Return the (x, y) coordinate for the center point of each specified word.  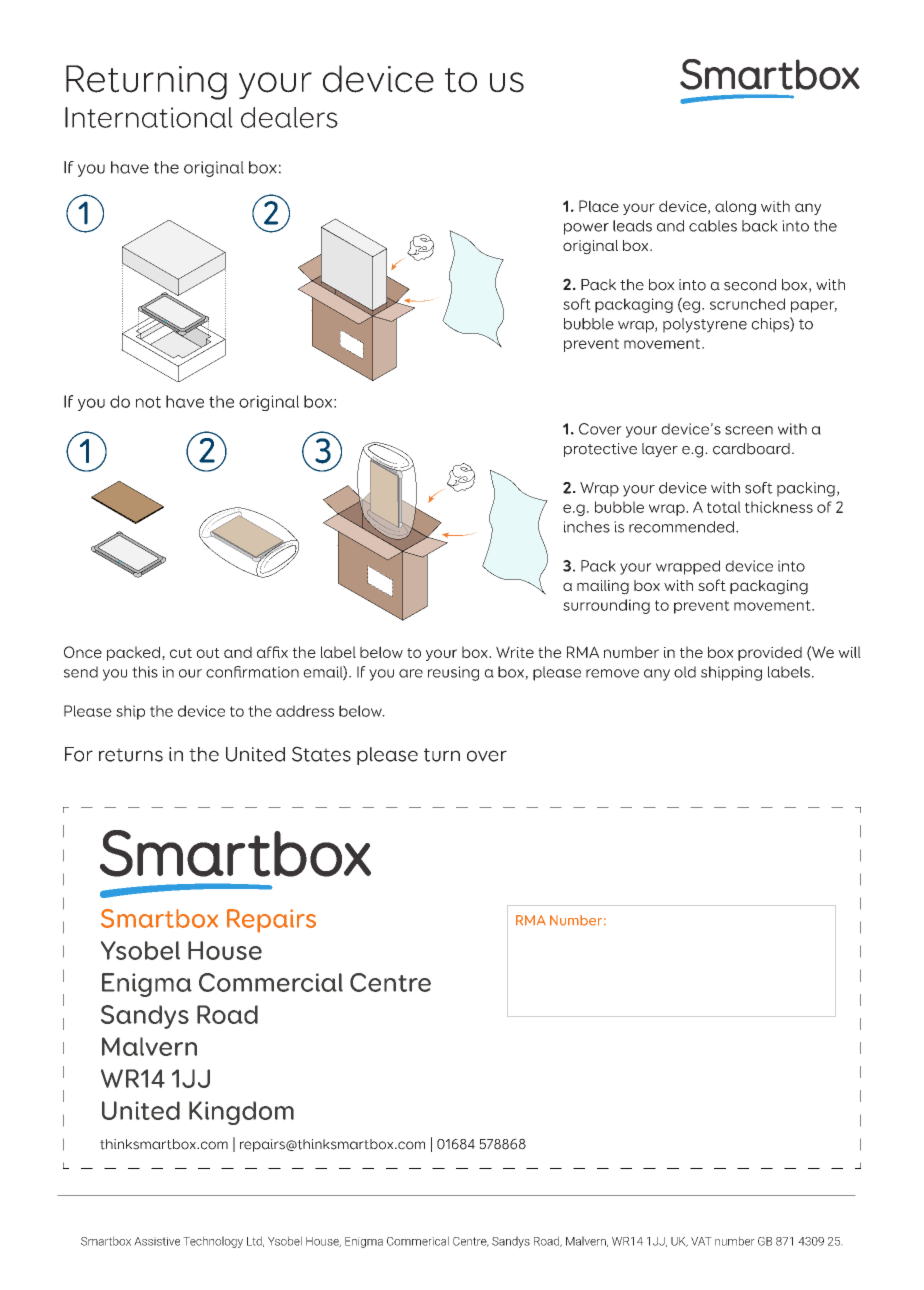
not (148, 402)
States (321, 754)
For (79, 754)
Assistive (157, 1241)
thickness (779, 507)
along (735, 207)
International (149, 117)
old (685, 672)
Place (599, 206)
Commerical (418, 1241)
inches (587, 527)
